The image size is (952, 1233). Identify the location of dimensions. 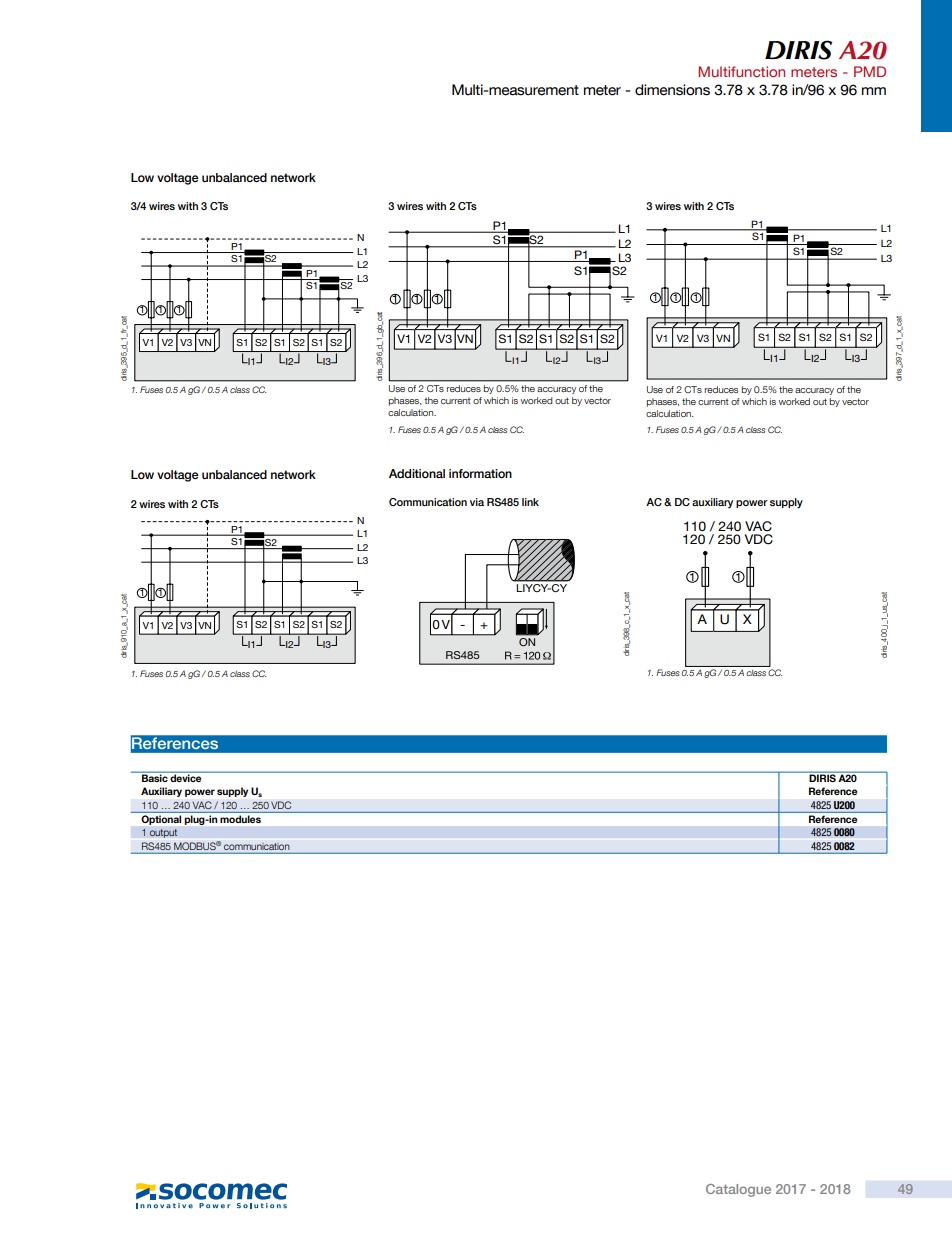
(672, 90).
